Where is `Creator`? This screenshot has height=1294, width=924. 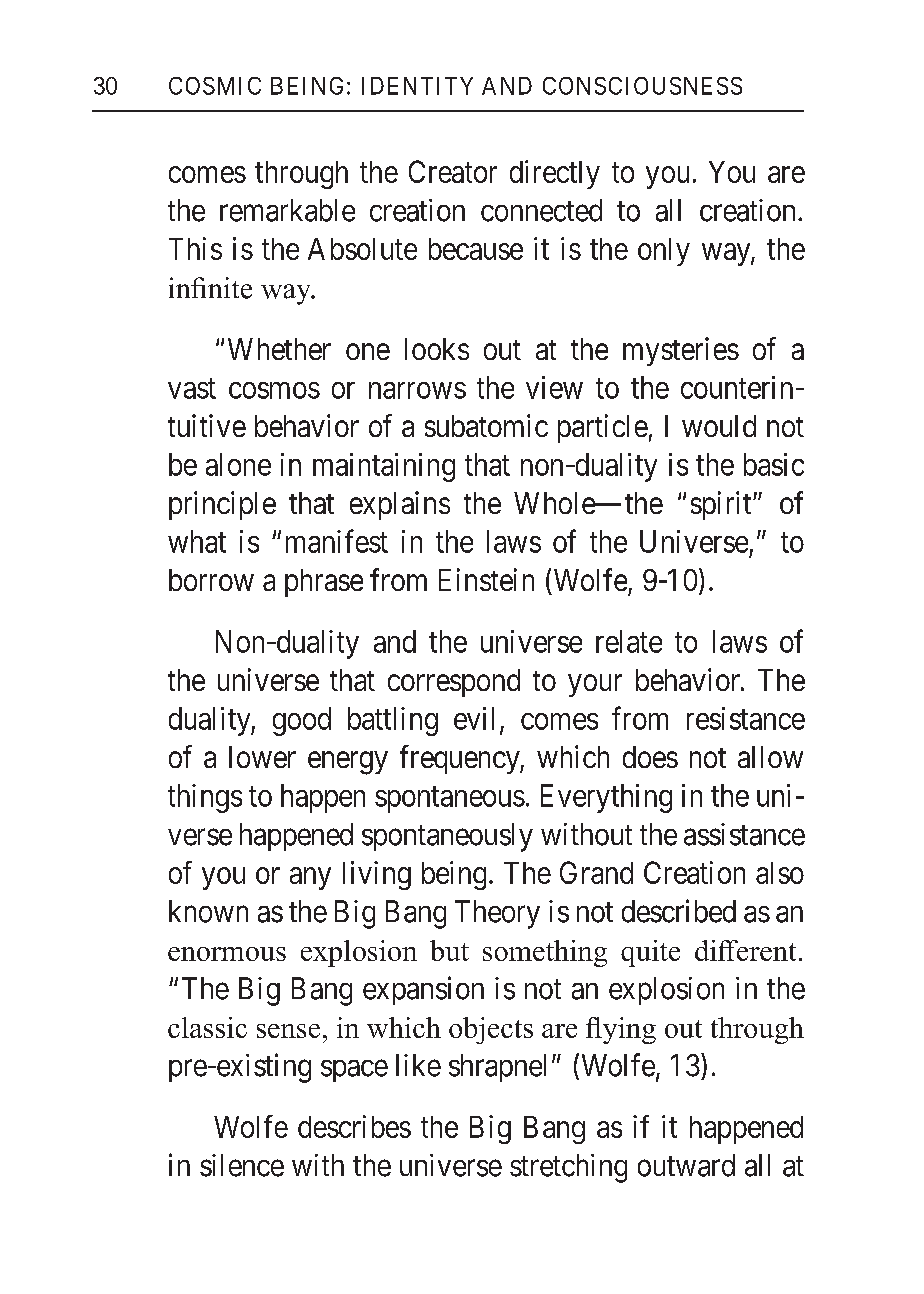 Creator is located at coordinates (453, 171).
